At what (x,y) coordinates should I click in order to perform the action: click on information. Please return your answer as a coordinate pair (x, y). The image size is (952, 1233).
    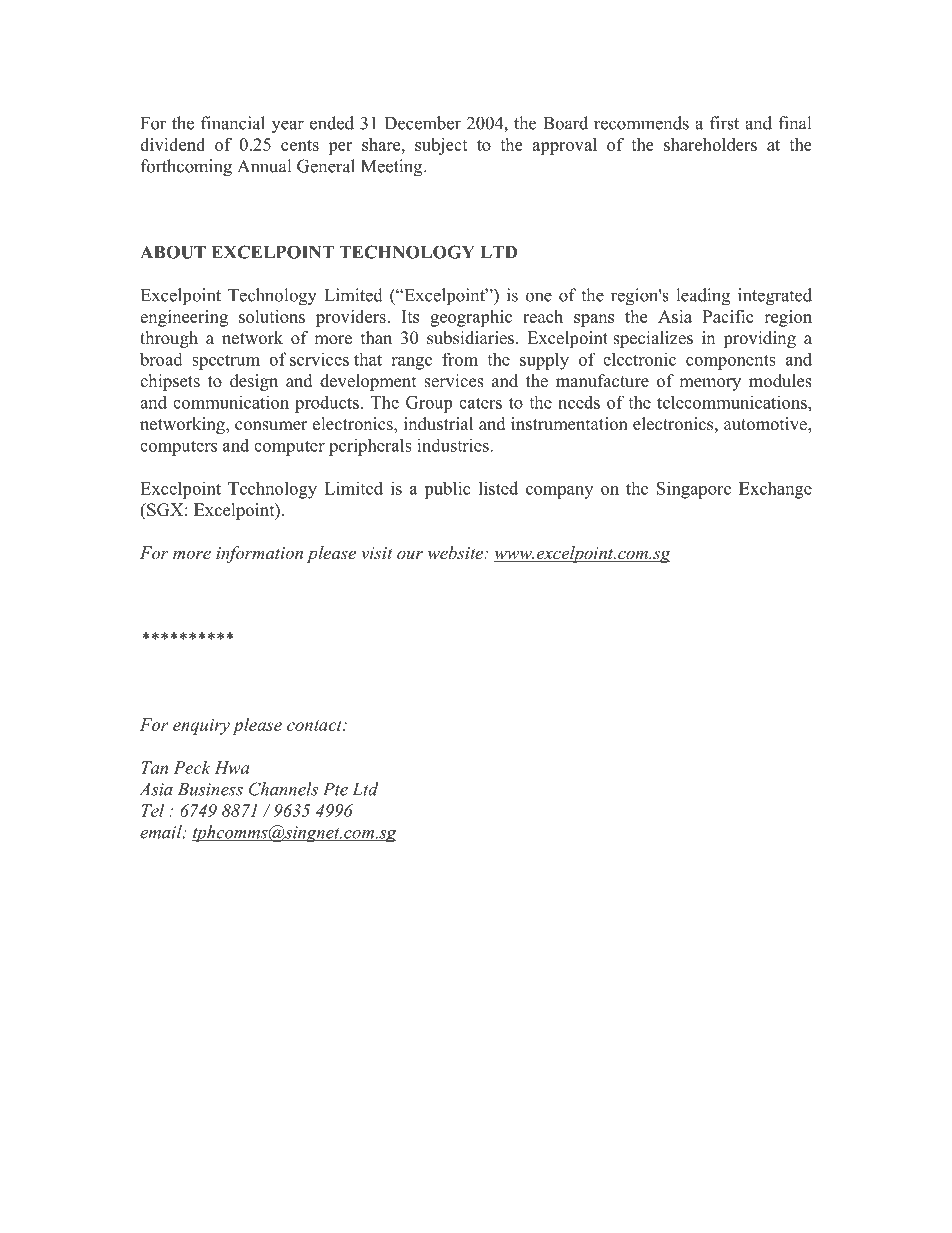
    Looking at the image, I should click on (259, 554).
